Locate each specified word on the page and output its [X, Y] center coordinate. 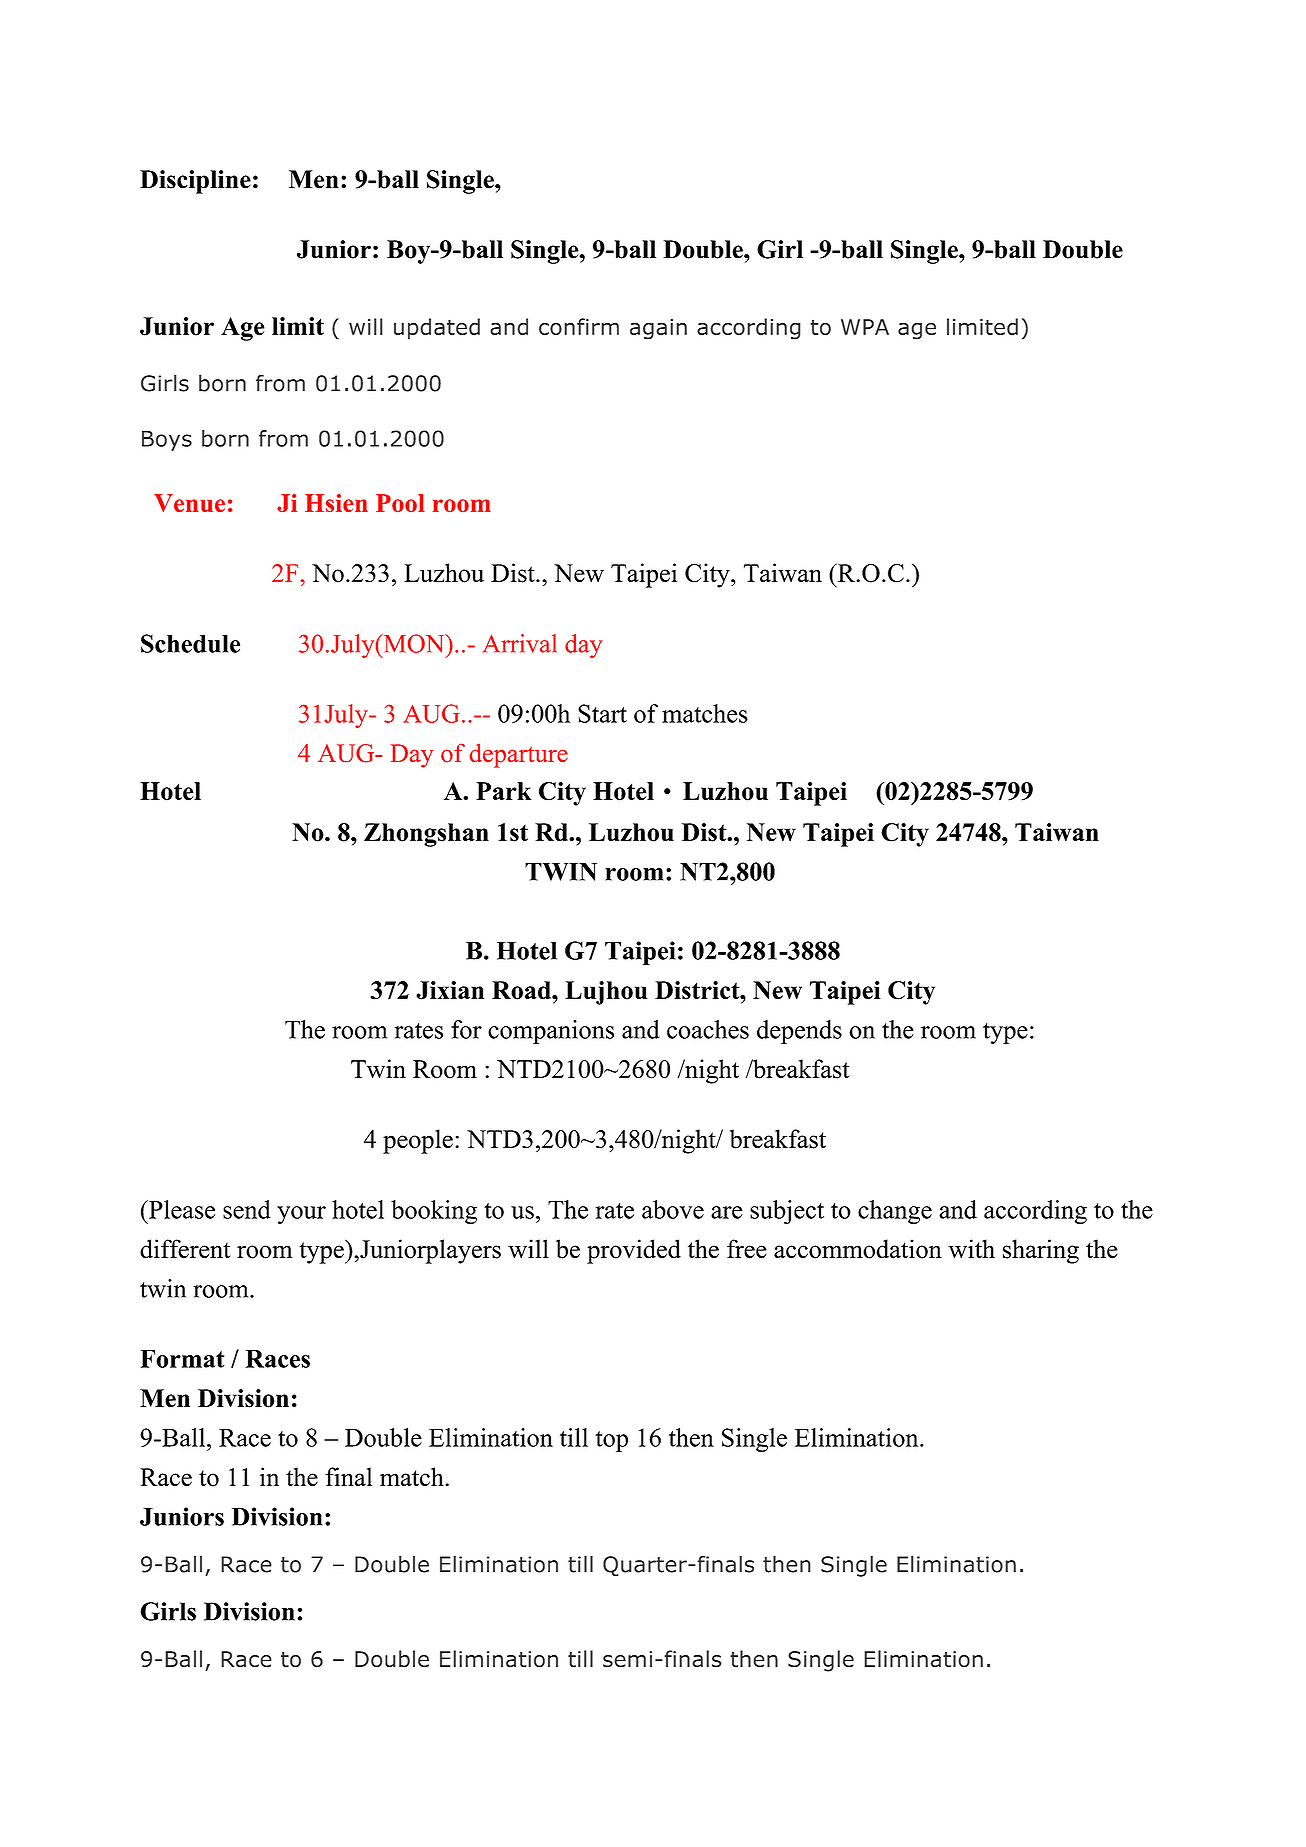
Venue [189, 503]
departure [519, 755]
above [673, 1209]
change [895, 1212]
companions [551, 1032]
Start [602, 713]
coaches [708, 1029]
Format [182, 1359]
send [247, 1209]
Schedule [190, 643]
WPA [865, 327]
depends [799, 1032]
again [658, 329]
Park [504, 791]
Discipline [195, 182]
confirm [579, 326]
